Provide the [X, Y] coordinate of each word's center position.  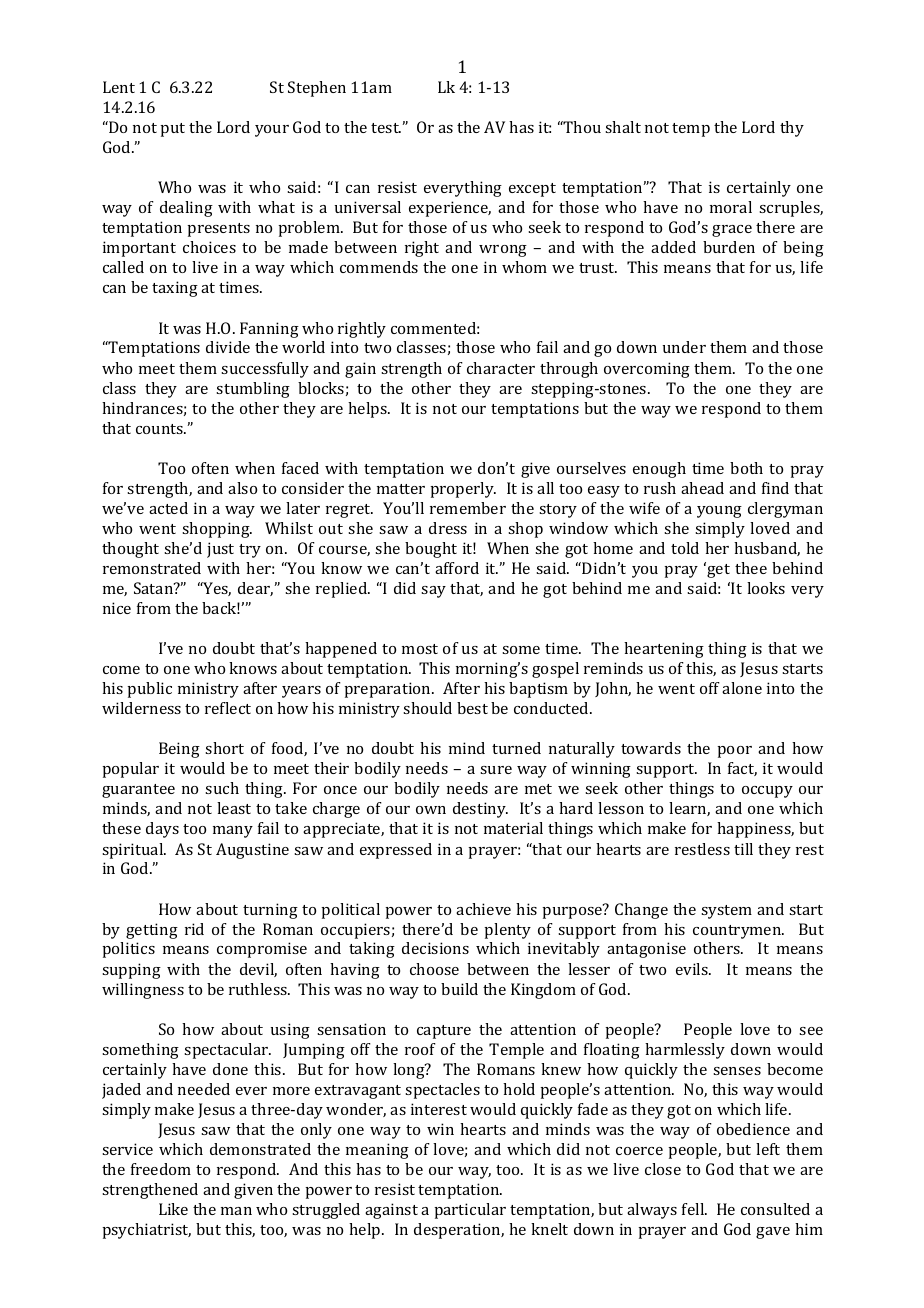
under [684, 347]
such [222, 788]
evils [693, 969]
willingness [143, 991]
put [172, 130]
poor [734, 752]
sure [496, 770]
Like [173, 1209]
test [386, 128]
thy [792, 129]
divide [228, 347]
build [459, 989]
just [220, 550]
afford [457, 568]
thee [751, 568]
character [501, 368]
